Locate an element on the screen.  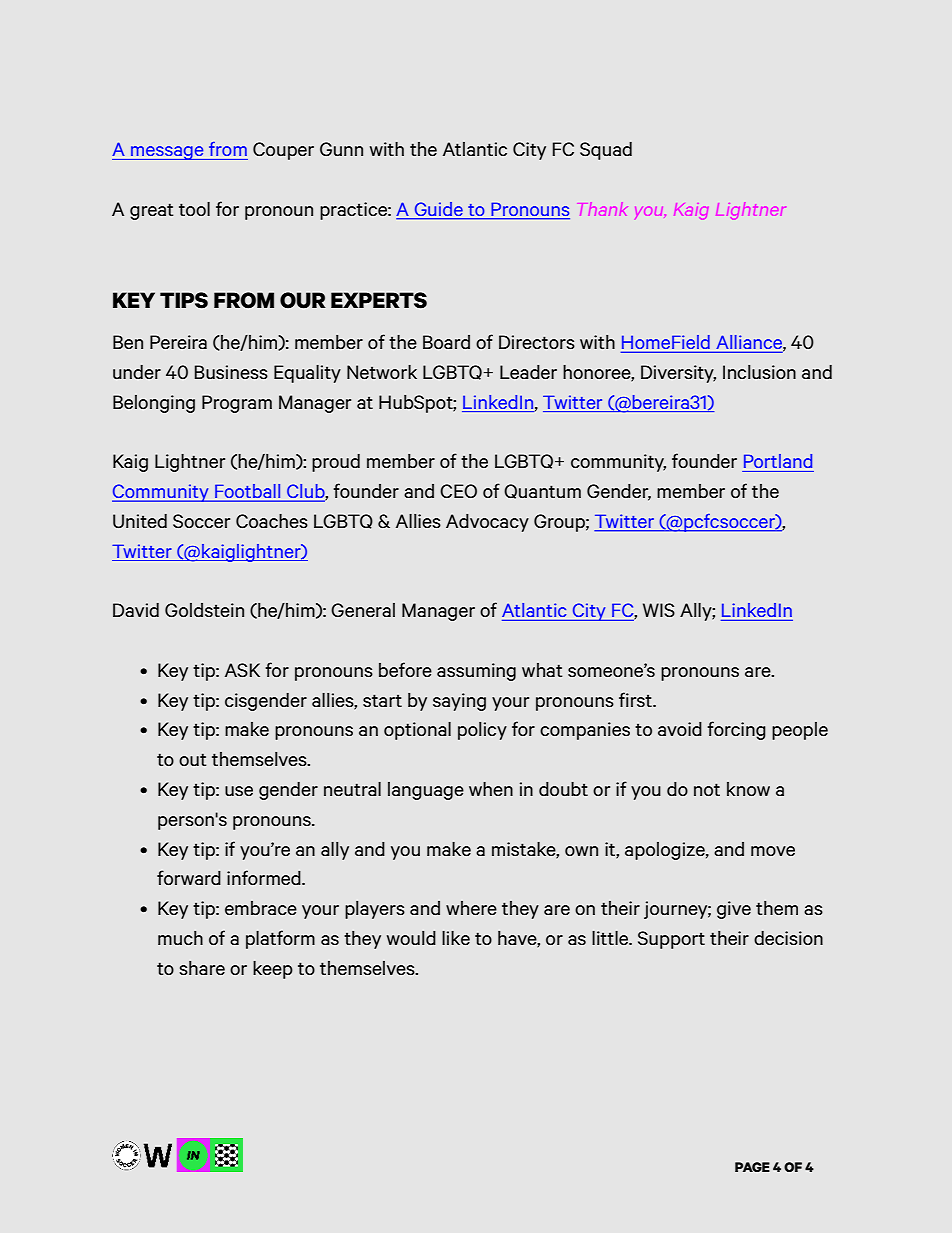
Guide is located at coordinates (438, 210).
